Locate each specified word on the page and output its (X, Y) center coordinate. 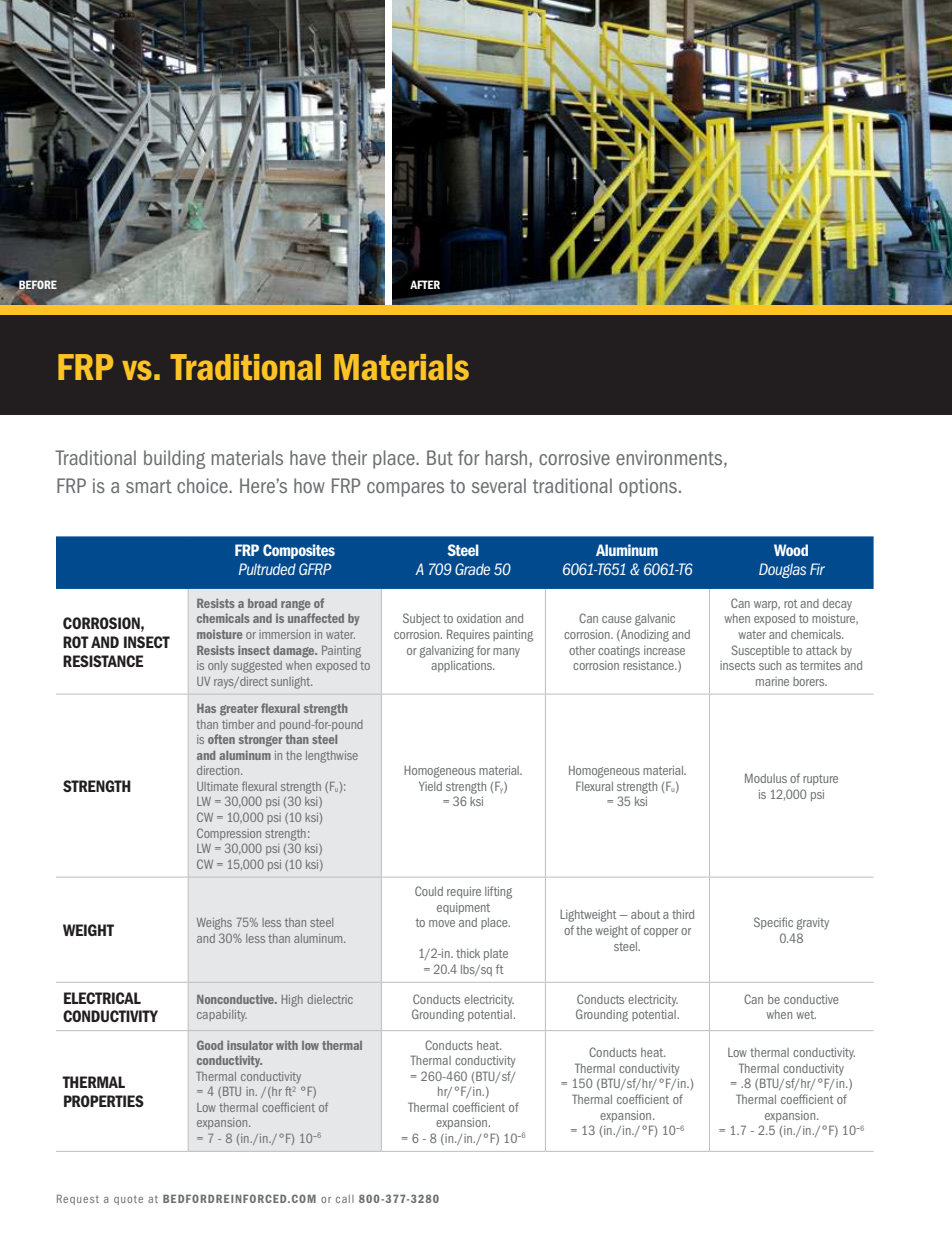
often (221, 739)
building (174, 459)
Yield (430, 786)
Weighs (214, 924)
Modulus (766, 778)
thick (468, 953)
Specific (773, 923)
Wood (791, 550)
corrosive (574, 457)
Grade (472, 569)
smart (149, 486)
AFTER (425, 284)
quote (128, 1200)
